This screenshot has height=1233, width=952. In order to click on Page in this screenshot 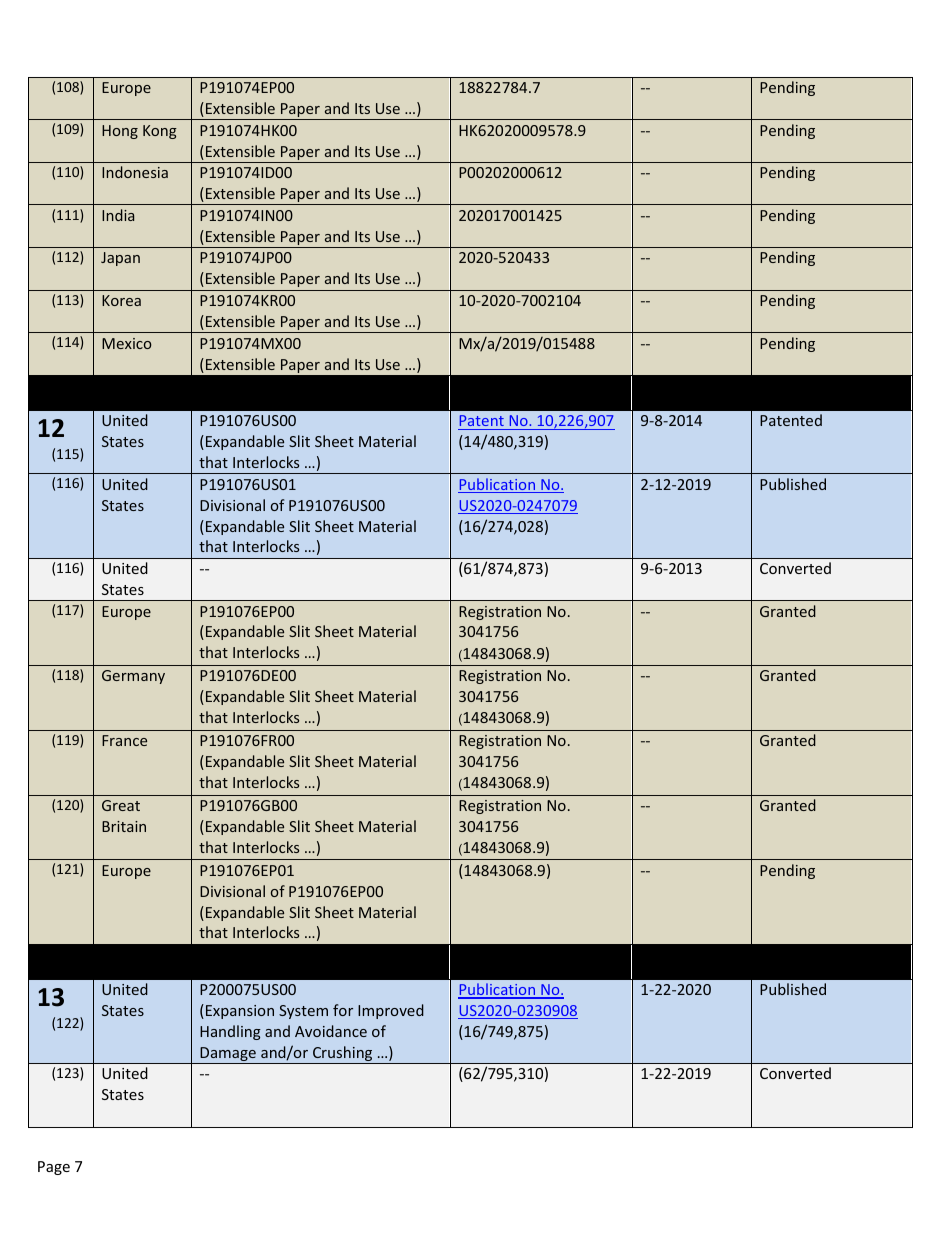, I will do `click(54, 1168)`.
